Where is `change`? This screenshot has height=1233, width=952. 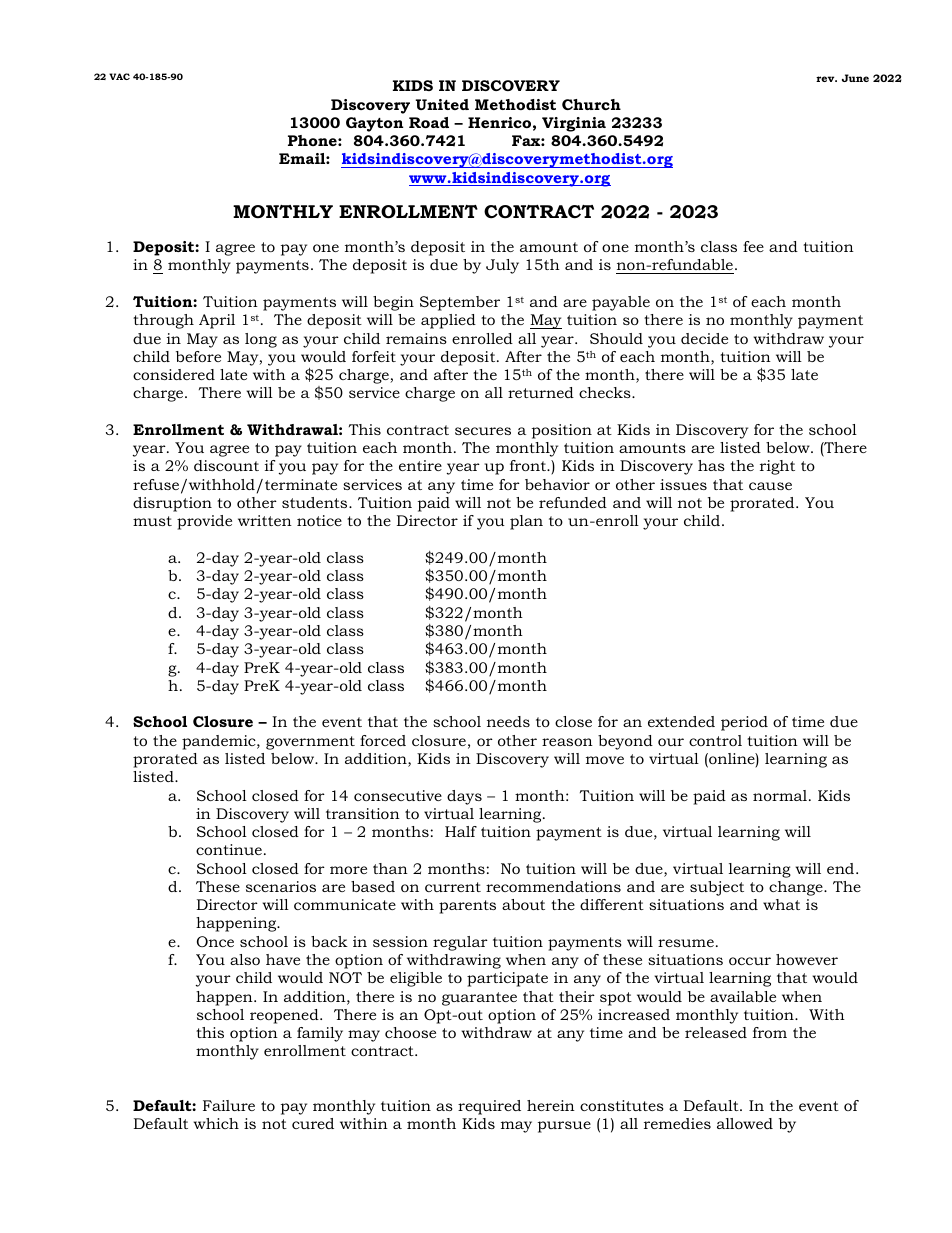
change is located at coordinates (797, 888).
